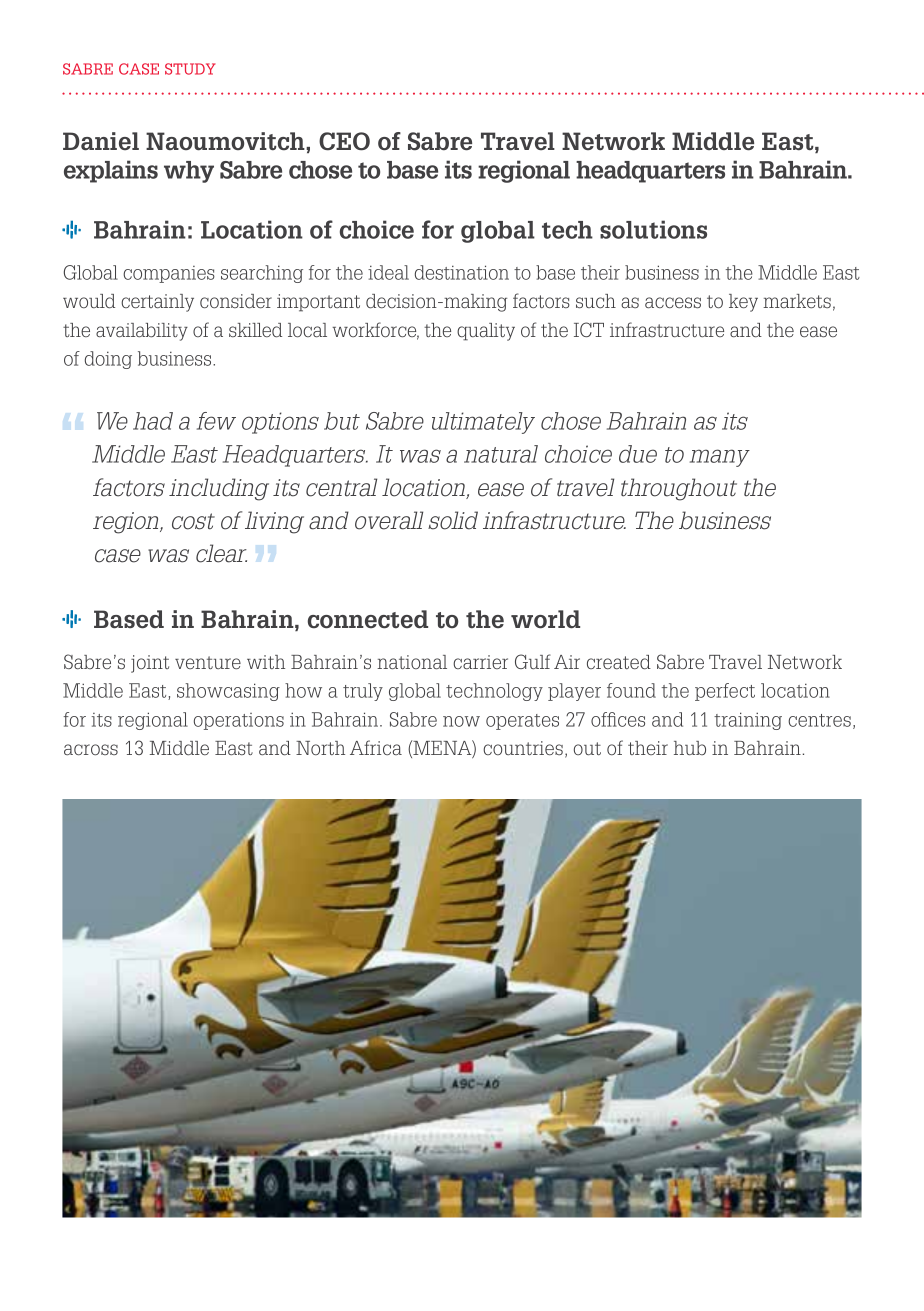  What do you see at coordinates (461, 721) in the page?
I see `now` at bounding box center [461, 721].
